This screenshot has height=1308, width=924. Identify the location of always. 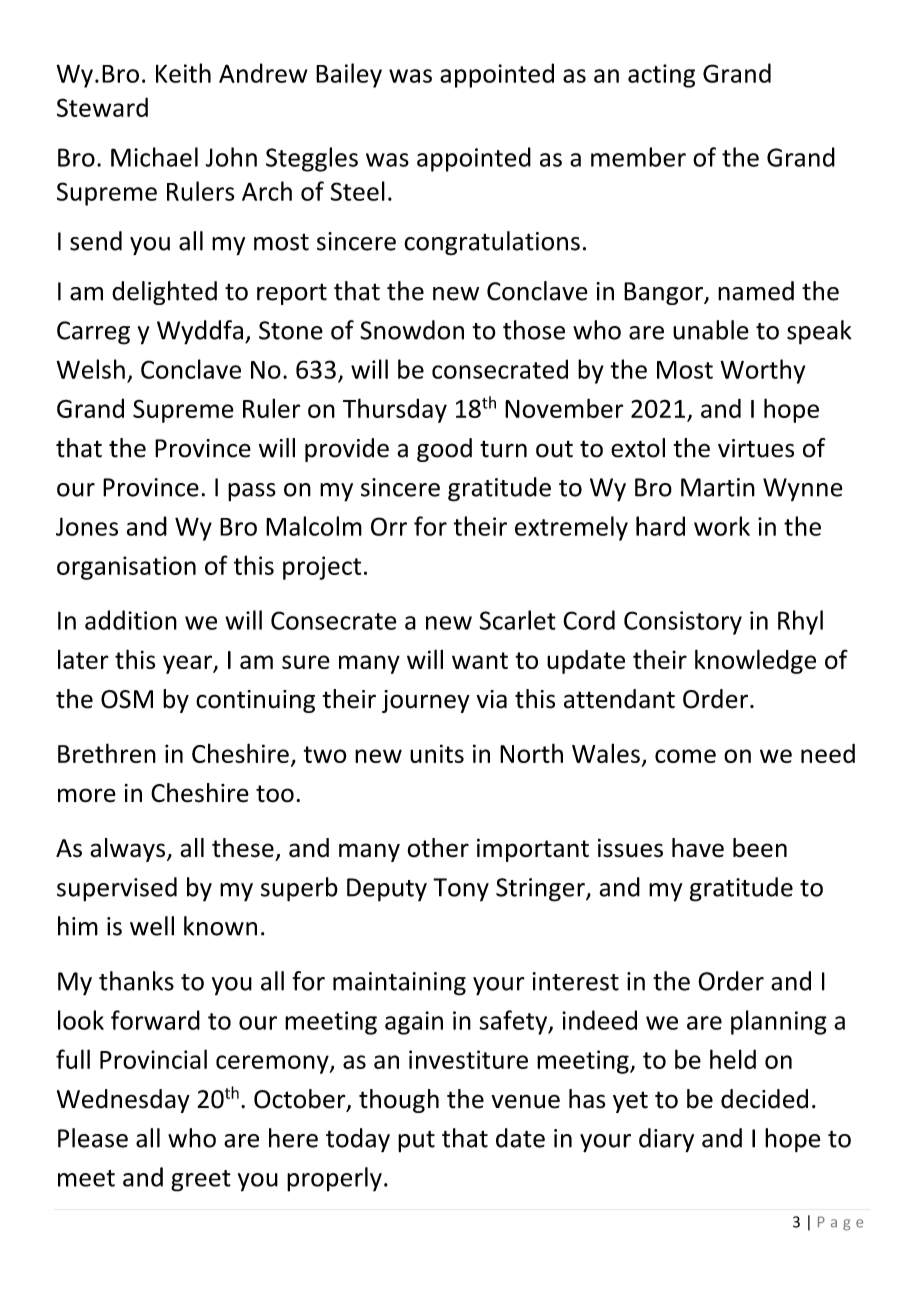
(129, 850).
